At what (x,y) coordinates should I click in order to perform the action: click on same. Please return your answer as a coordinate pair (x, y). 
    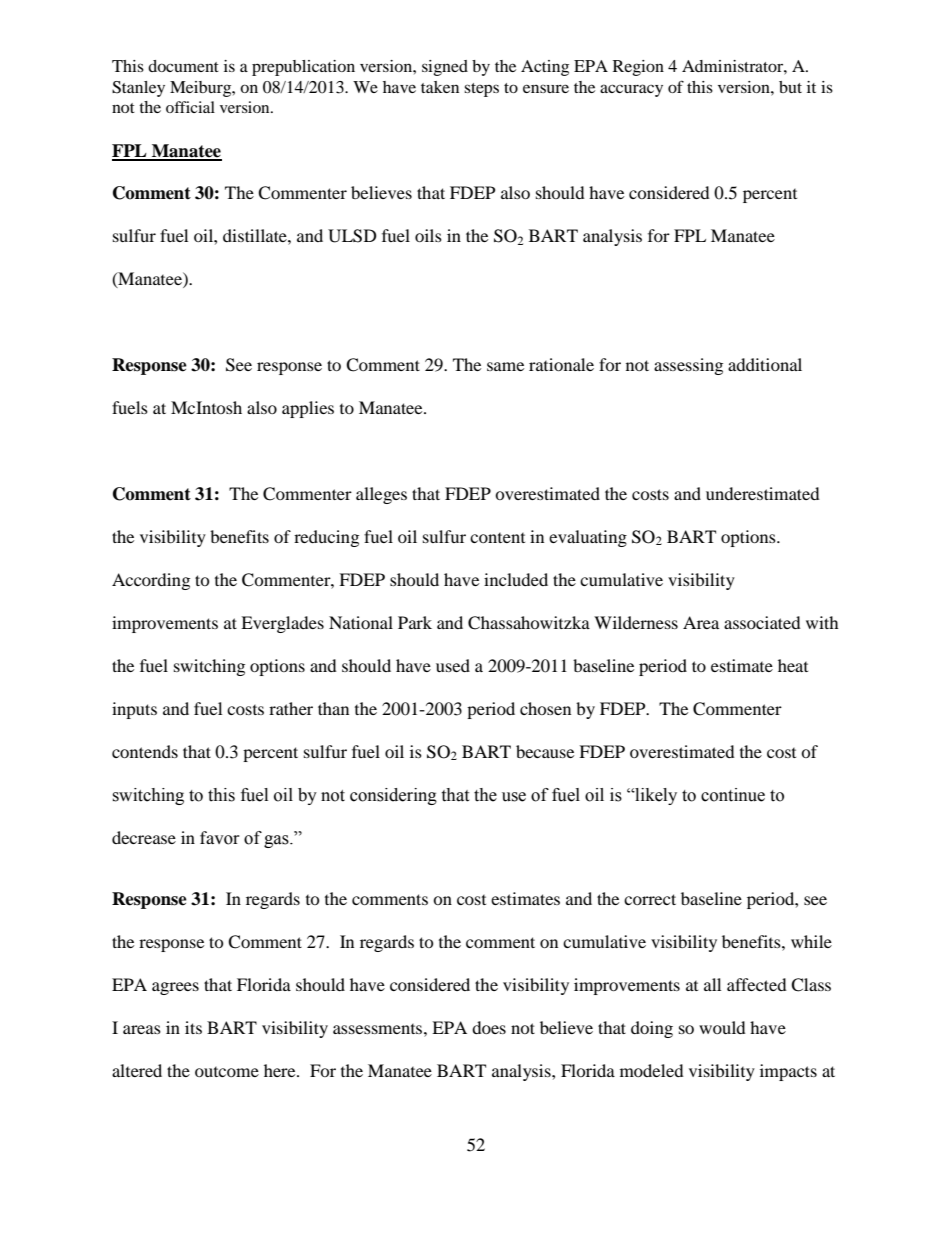
    Looking at the image, I should click on (505, 366).
